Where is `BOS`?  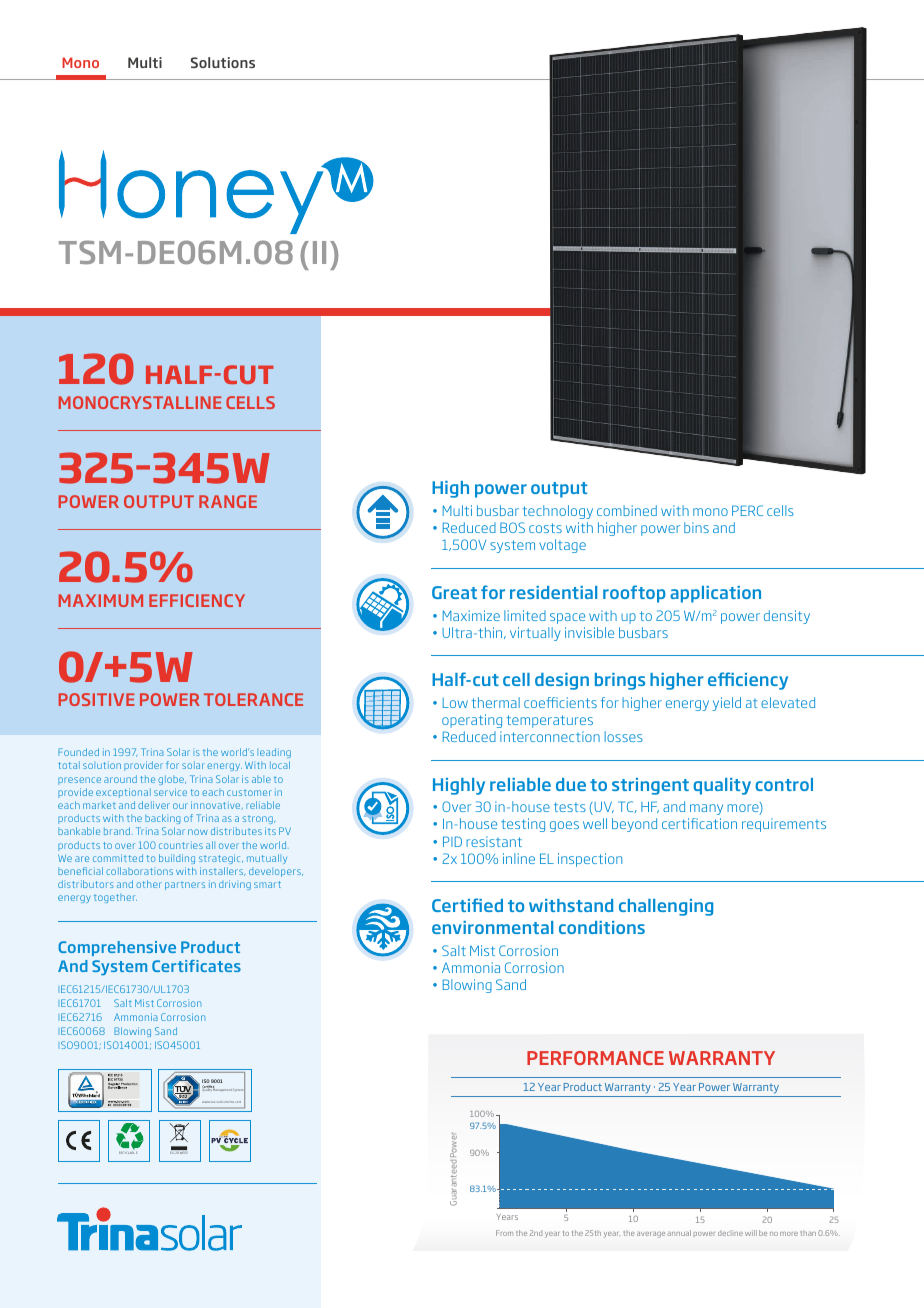 BOS is located at coordinates (512, 527).
